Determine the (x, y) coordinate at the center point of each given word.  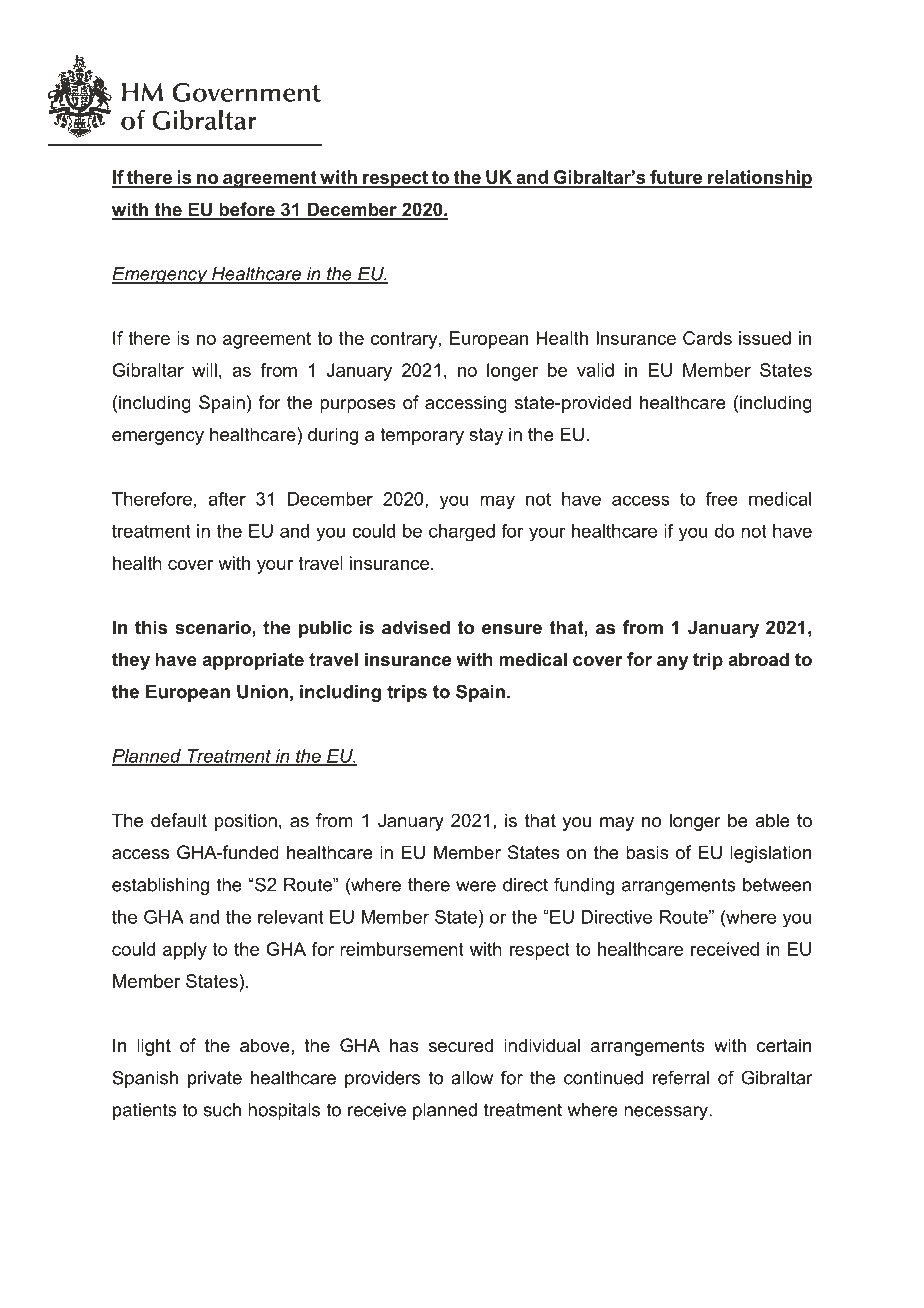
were (476, 886)
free (722, 499)
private (215, 1079)
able (772, 820)
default (179, 820)
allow (472, 1078)
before (247, 210)
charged (462, 533)
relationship (759, 179)
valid (595, 370)
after (227, 499)
